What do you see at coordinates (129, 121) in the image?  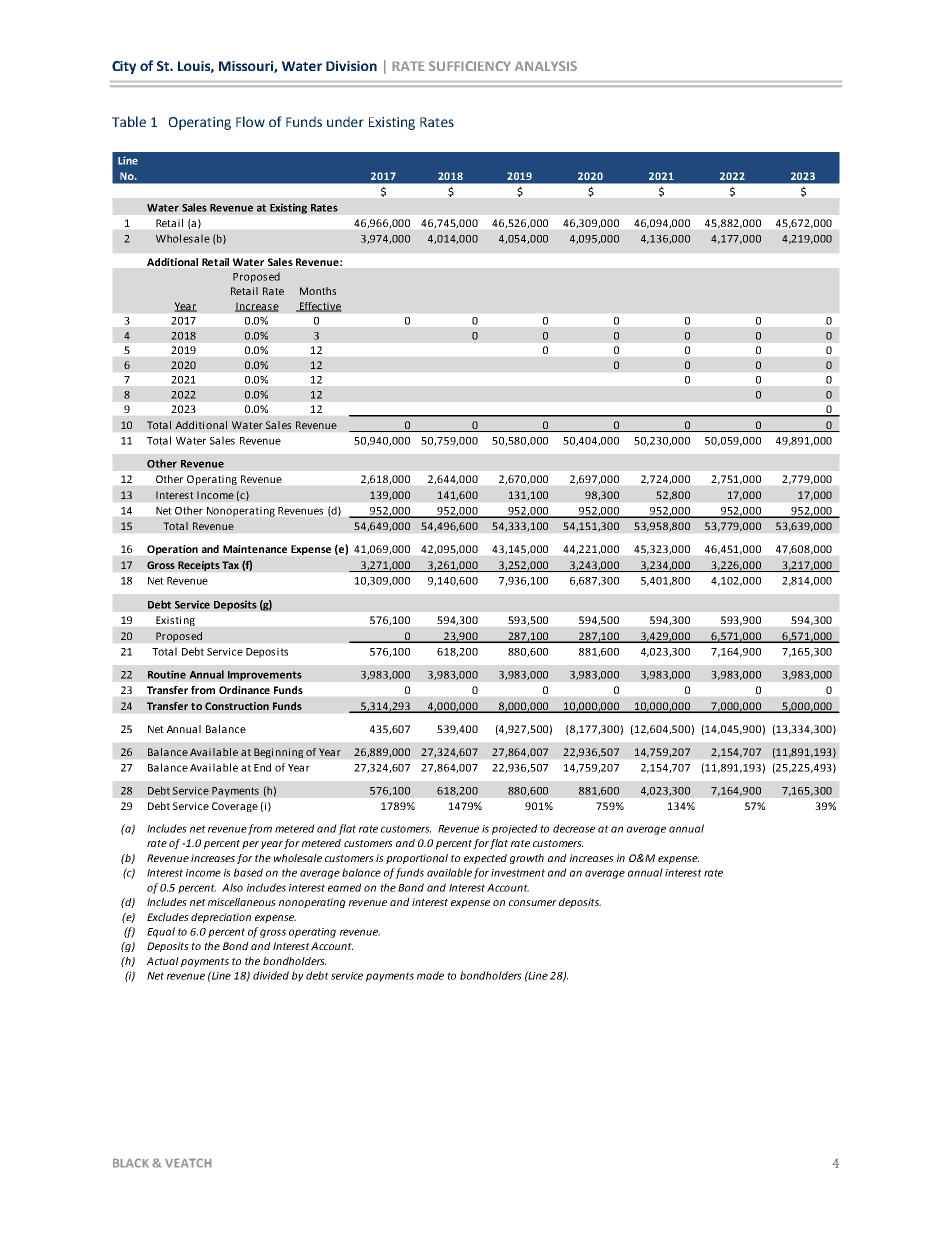 I see `Table` at bounding box center [129, 121].
